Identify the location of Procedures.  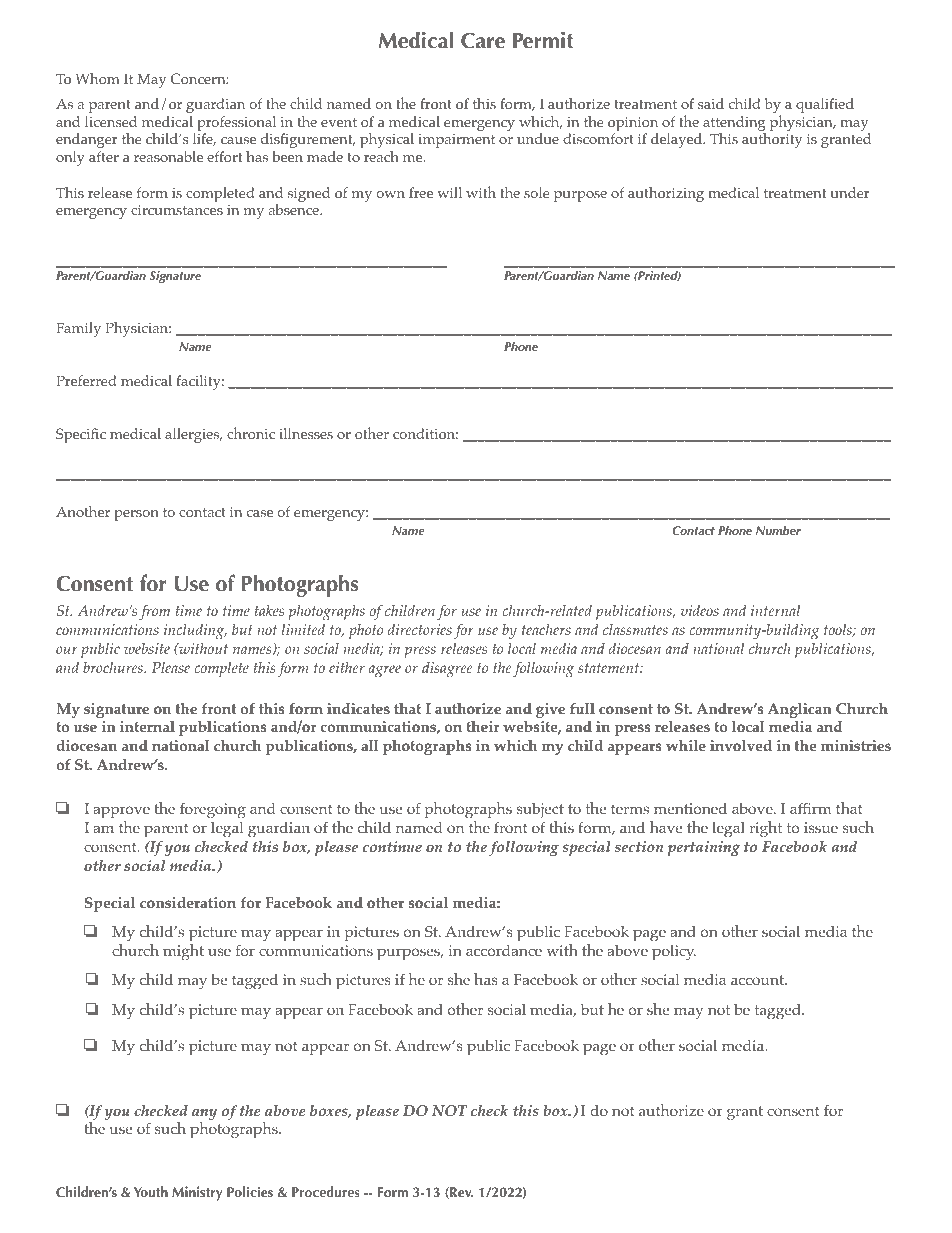
(325, 1191).
